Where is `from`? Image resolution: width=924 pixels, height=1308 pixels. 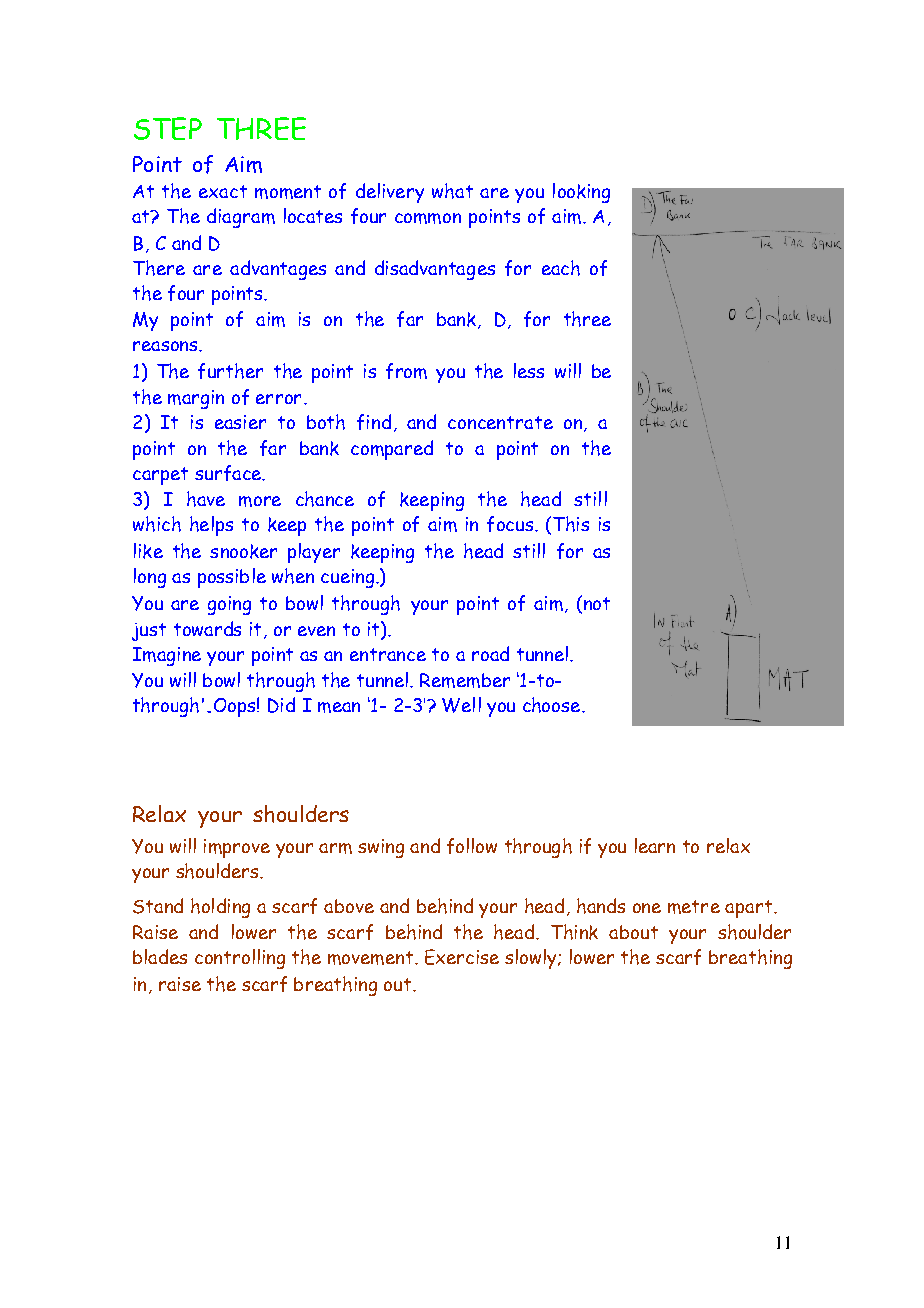 from is located at coordinates (406, 371).
